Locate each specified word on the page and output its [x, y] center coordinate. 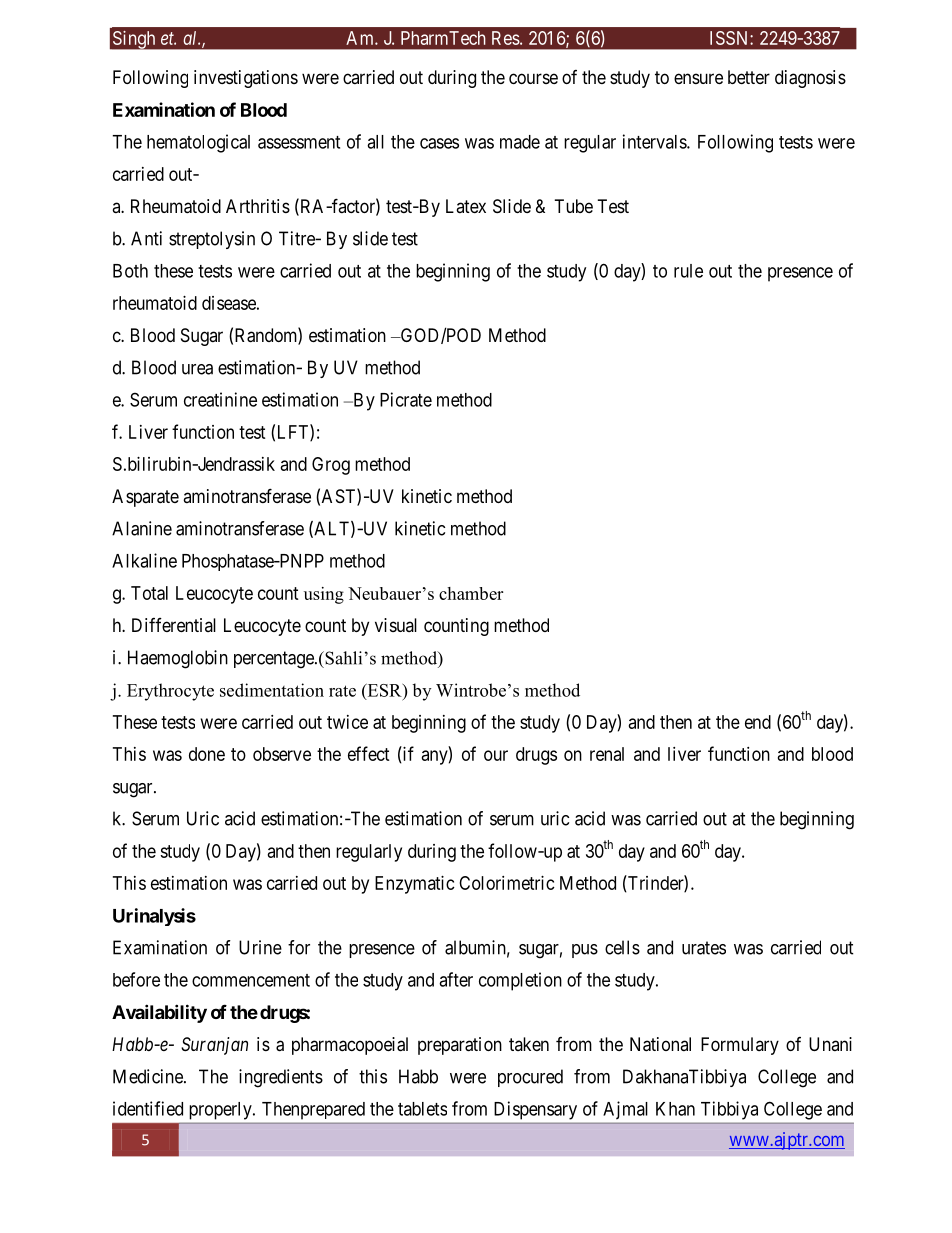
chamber [471, 593]
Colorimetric [507, 883]
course [533, 78]
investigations [246, 79]
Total [149, 593]
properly [222, 1111]
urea [197, 369]
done [207, 754]
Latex [466, 206]
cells [622, 947]
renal [607, 754]
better [749, 77]
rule [688, 271]
